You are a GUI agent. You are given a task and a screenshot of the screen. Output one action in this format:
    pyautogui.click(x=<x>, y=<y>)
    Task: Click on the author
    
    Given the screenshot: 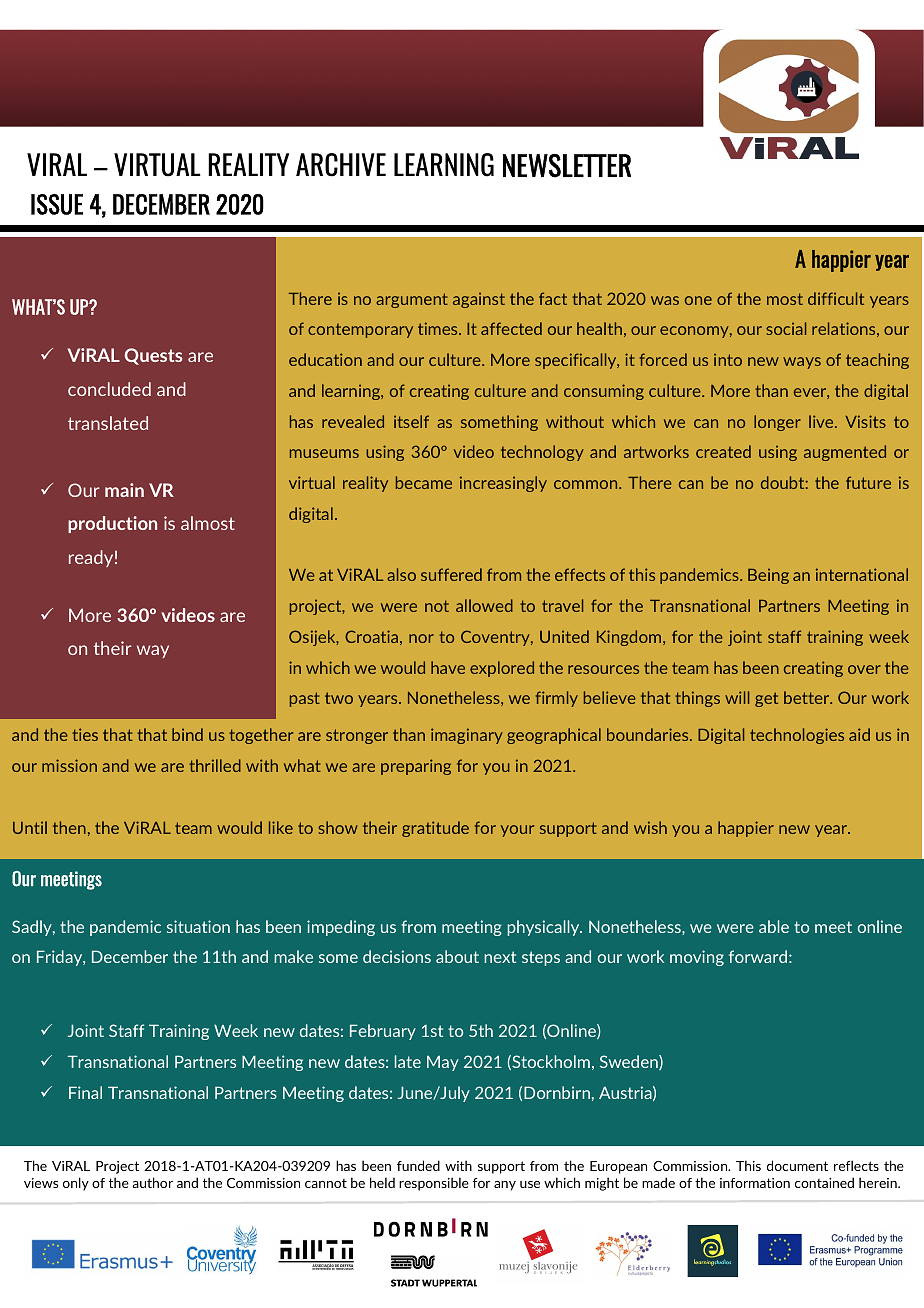 What is the action you would take?
    pyautogui.click(x=152, y=1182)
